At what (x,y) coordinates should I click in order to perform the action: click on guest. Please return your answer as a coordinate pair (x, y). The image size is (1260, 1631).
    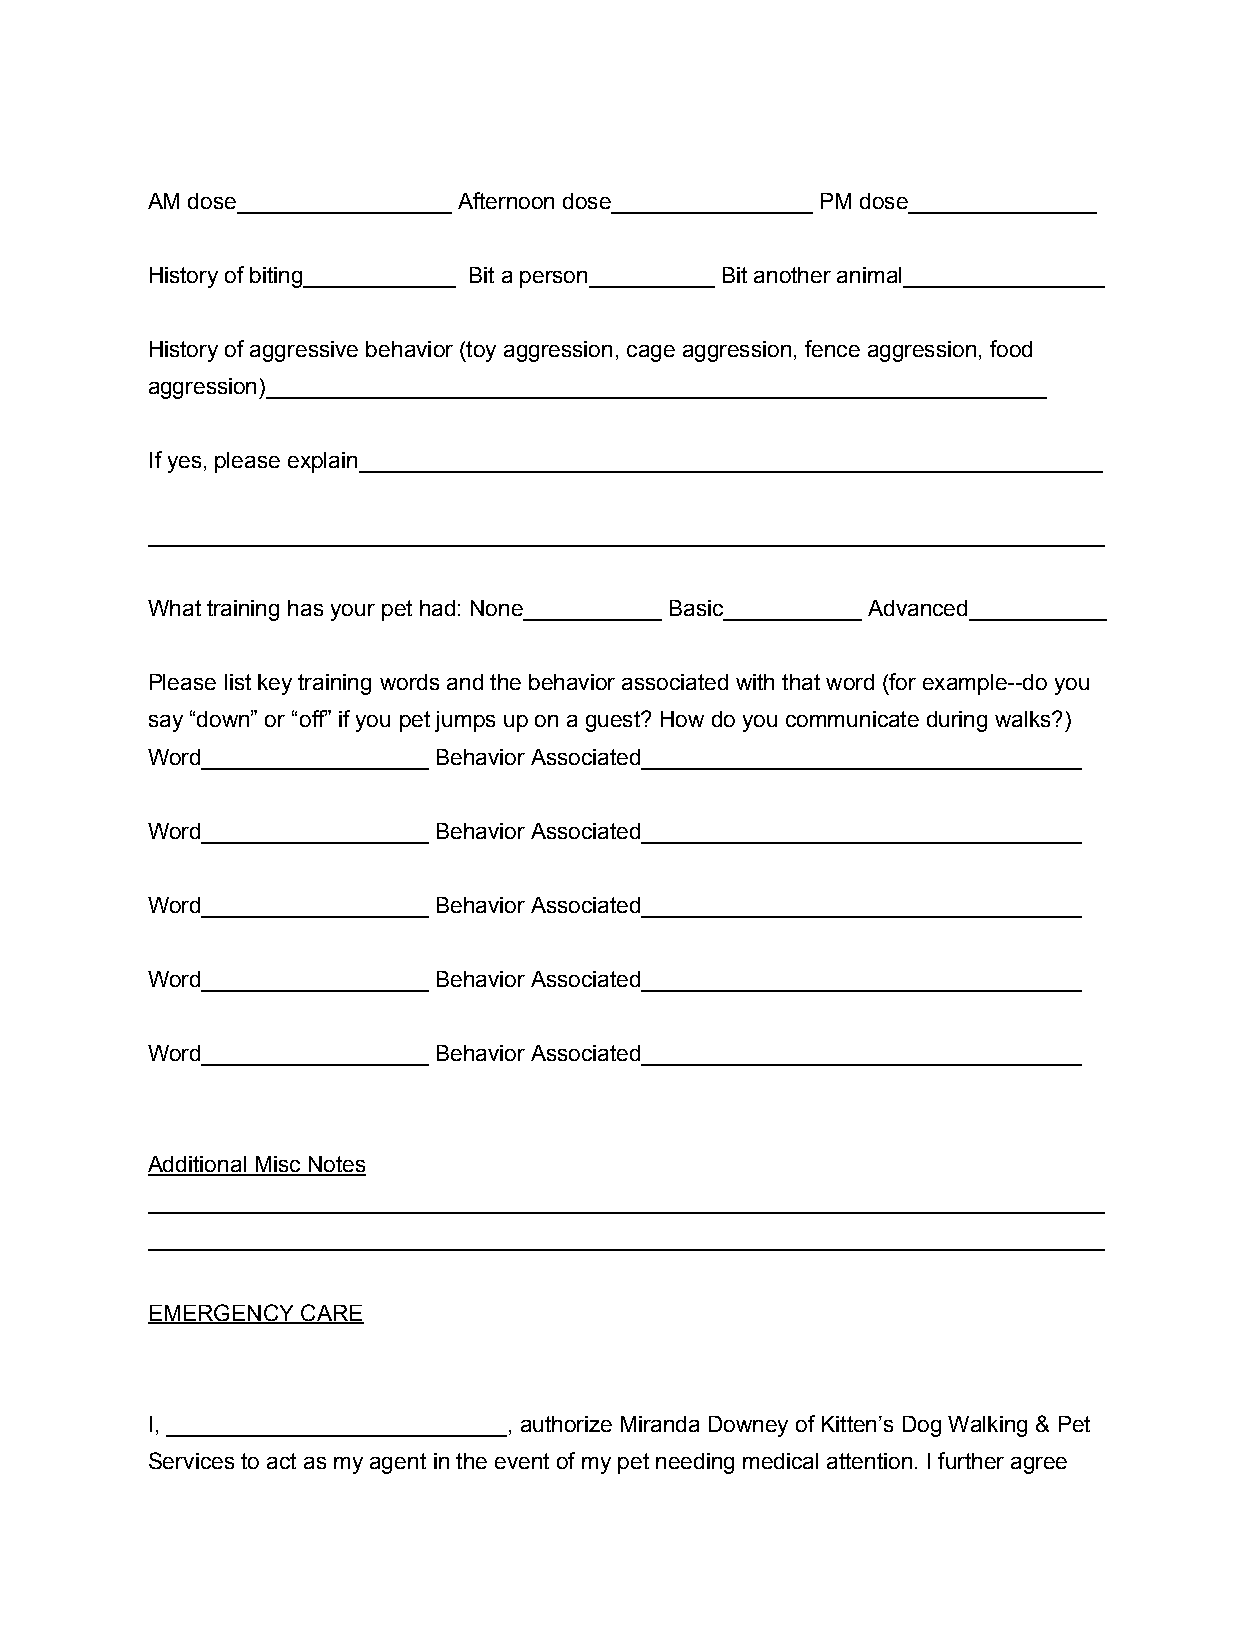
    Looking at the image, I should click on (614, 721).
